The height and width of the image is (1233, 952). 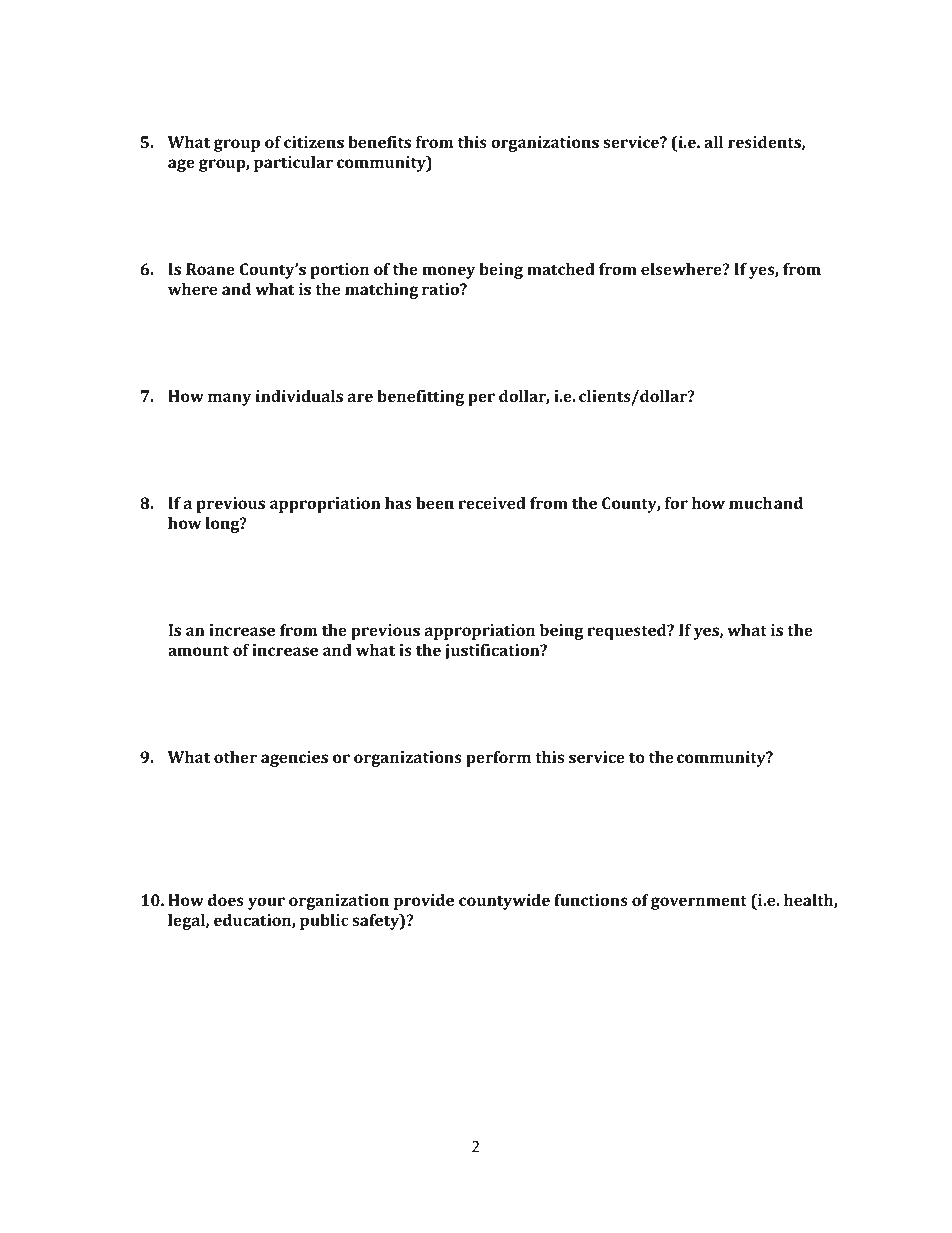 What do you see at coordinates (293, 164) in the image?
I see `particular` at bounding box center [293, 164].
